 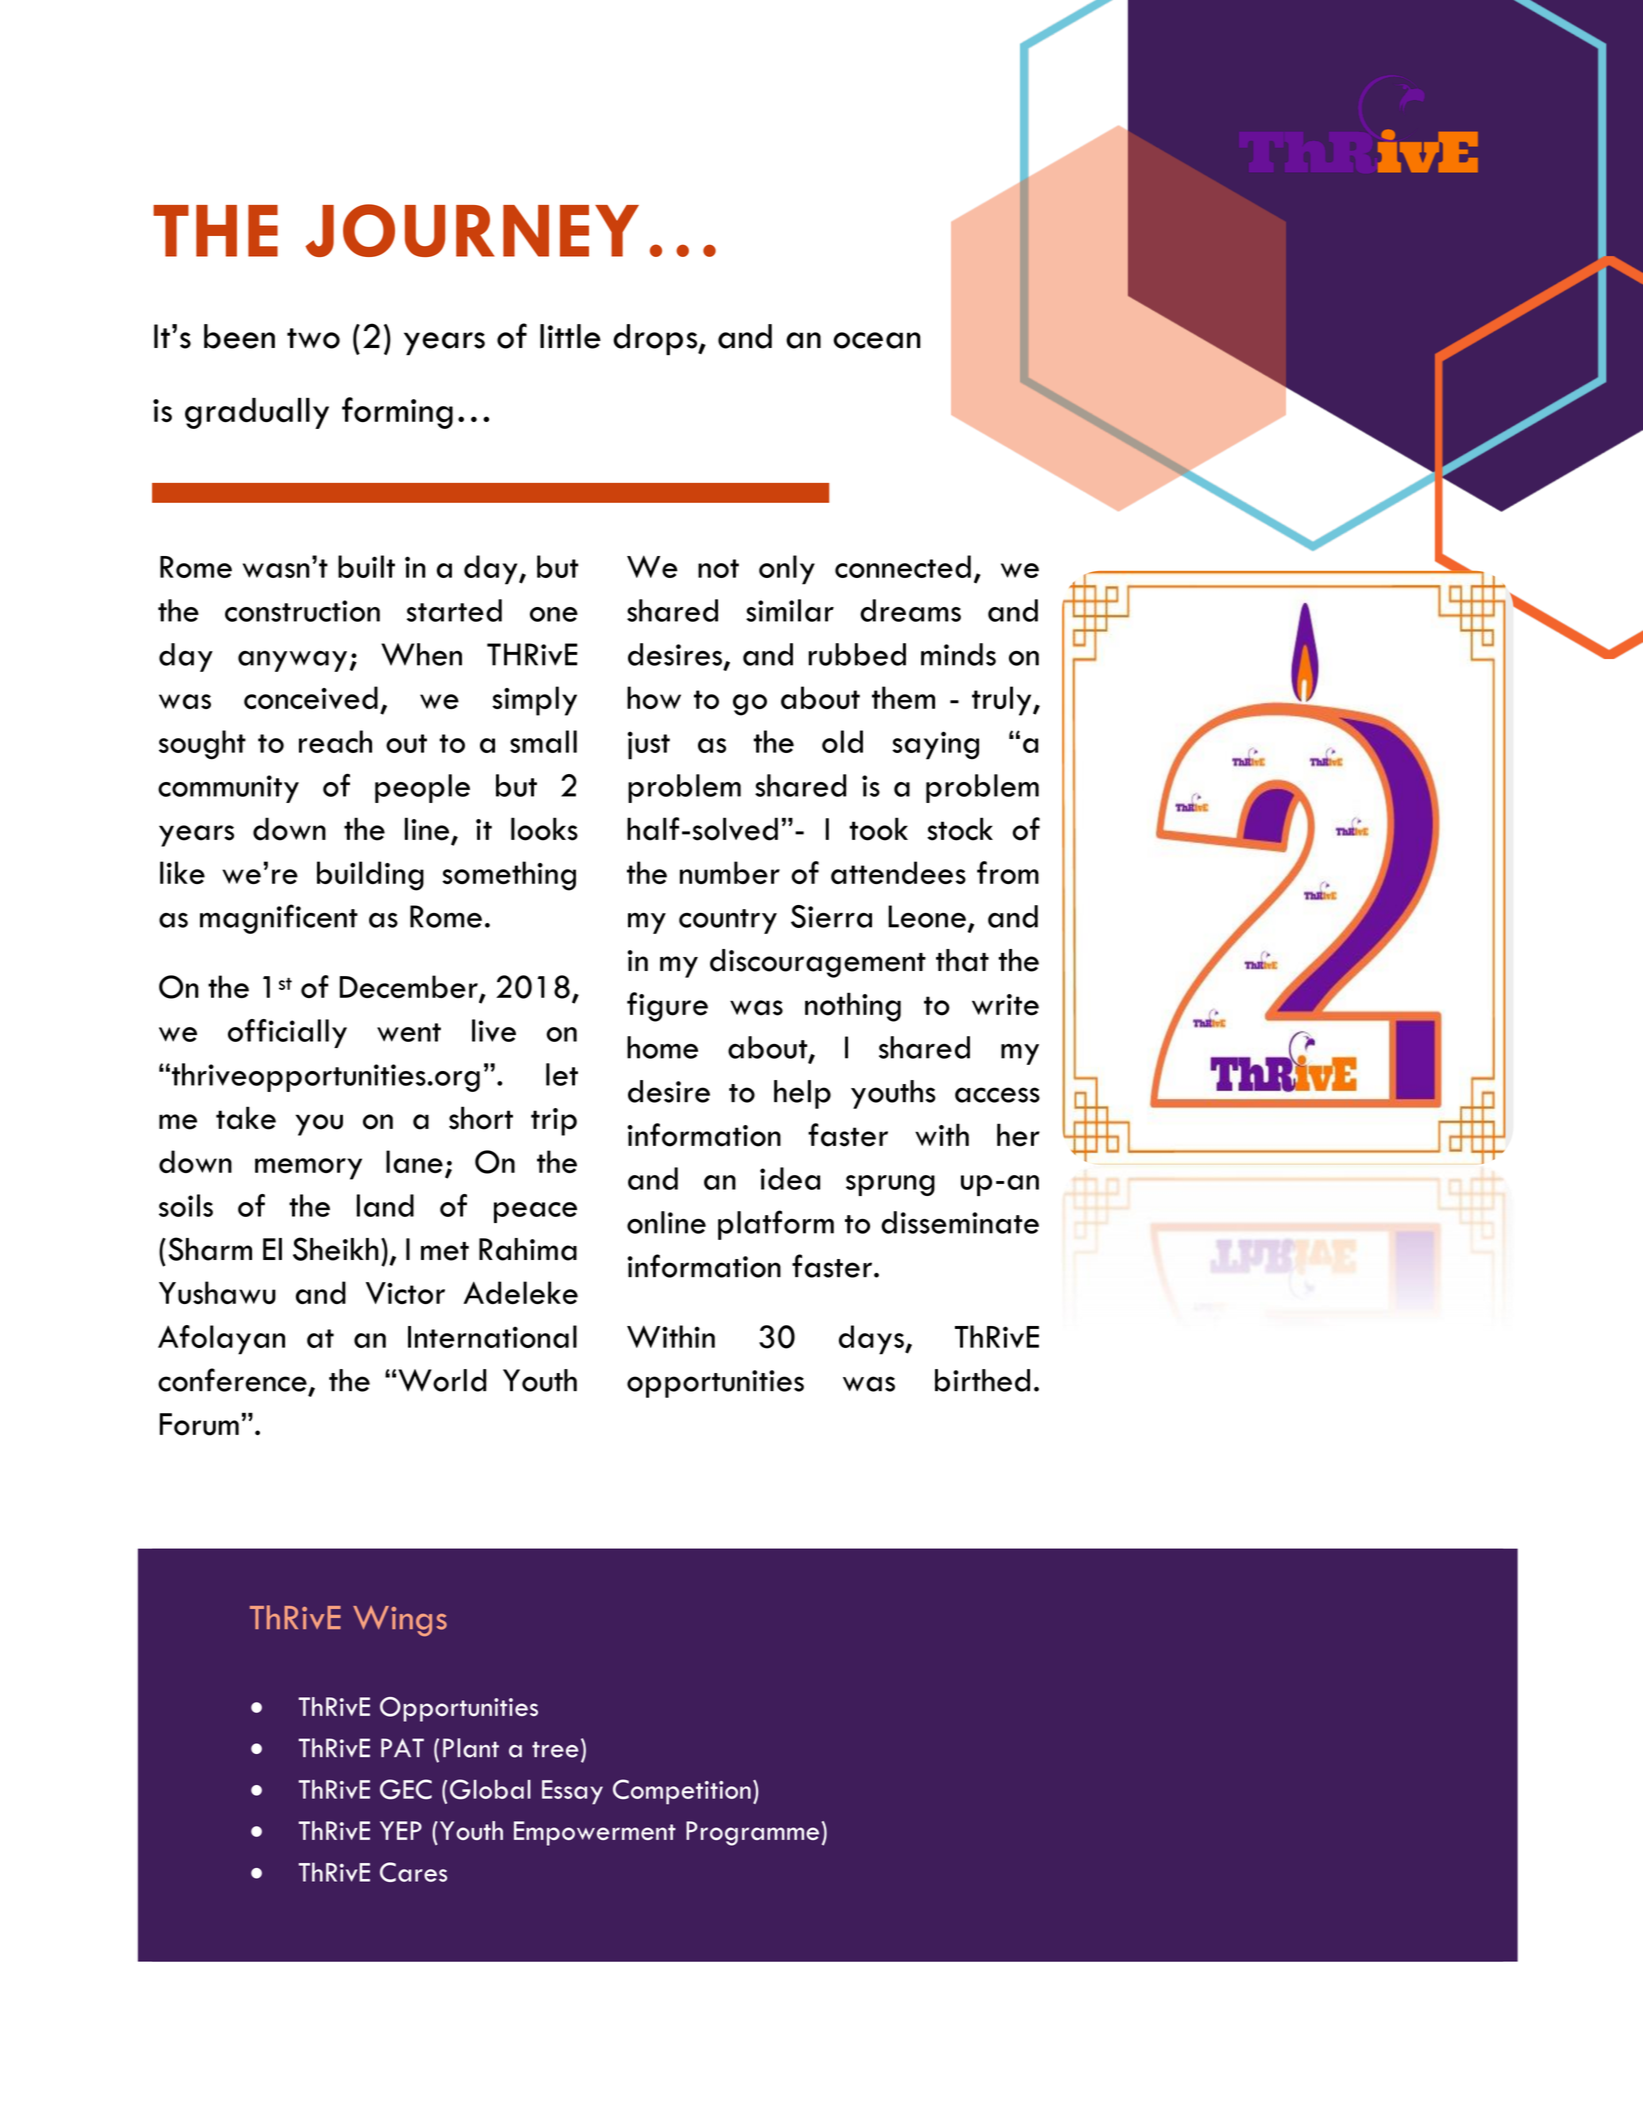 I want to click on Empowerment, so click(x=595, y=1833).
